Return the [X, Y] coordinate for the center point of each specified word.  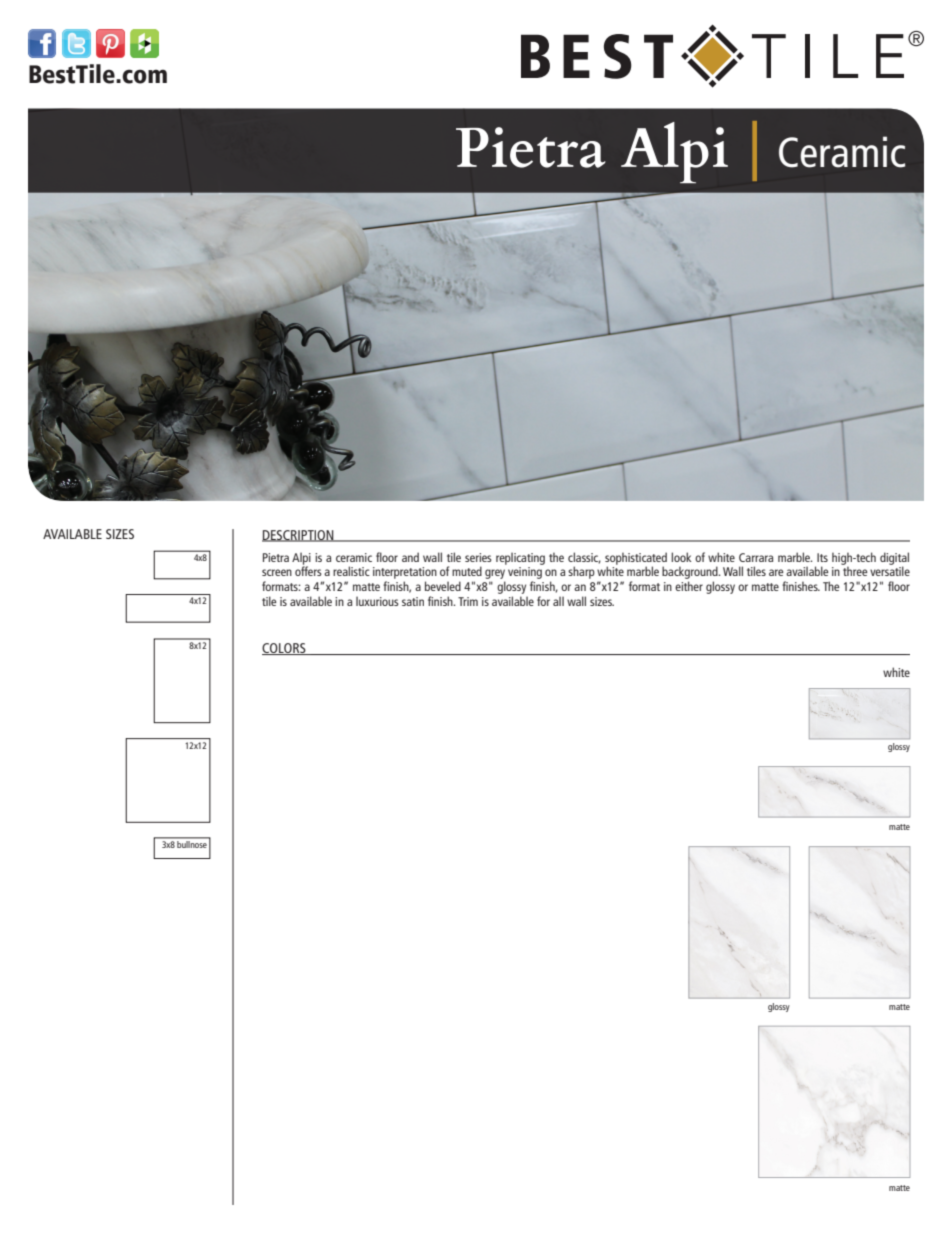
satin [413, 601]
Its [822, 557]
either [689, 586]
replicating [520, 558]
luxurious [377, 601]
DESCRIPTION [299, 536]
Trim [468, 601]
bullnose [192, 843]
